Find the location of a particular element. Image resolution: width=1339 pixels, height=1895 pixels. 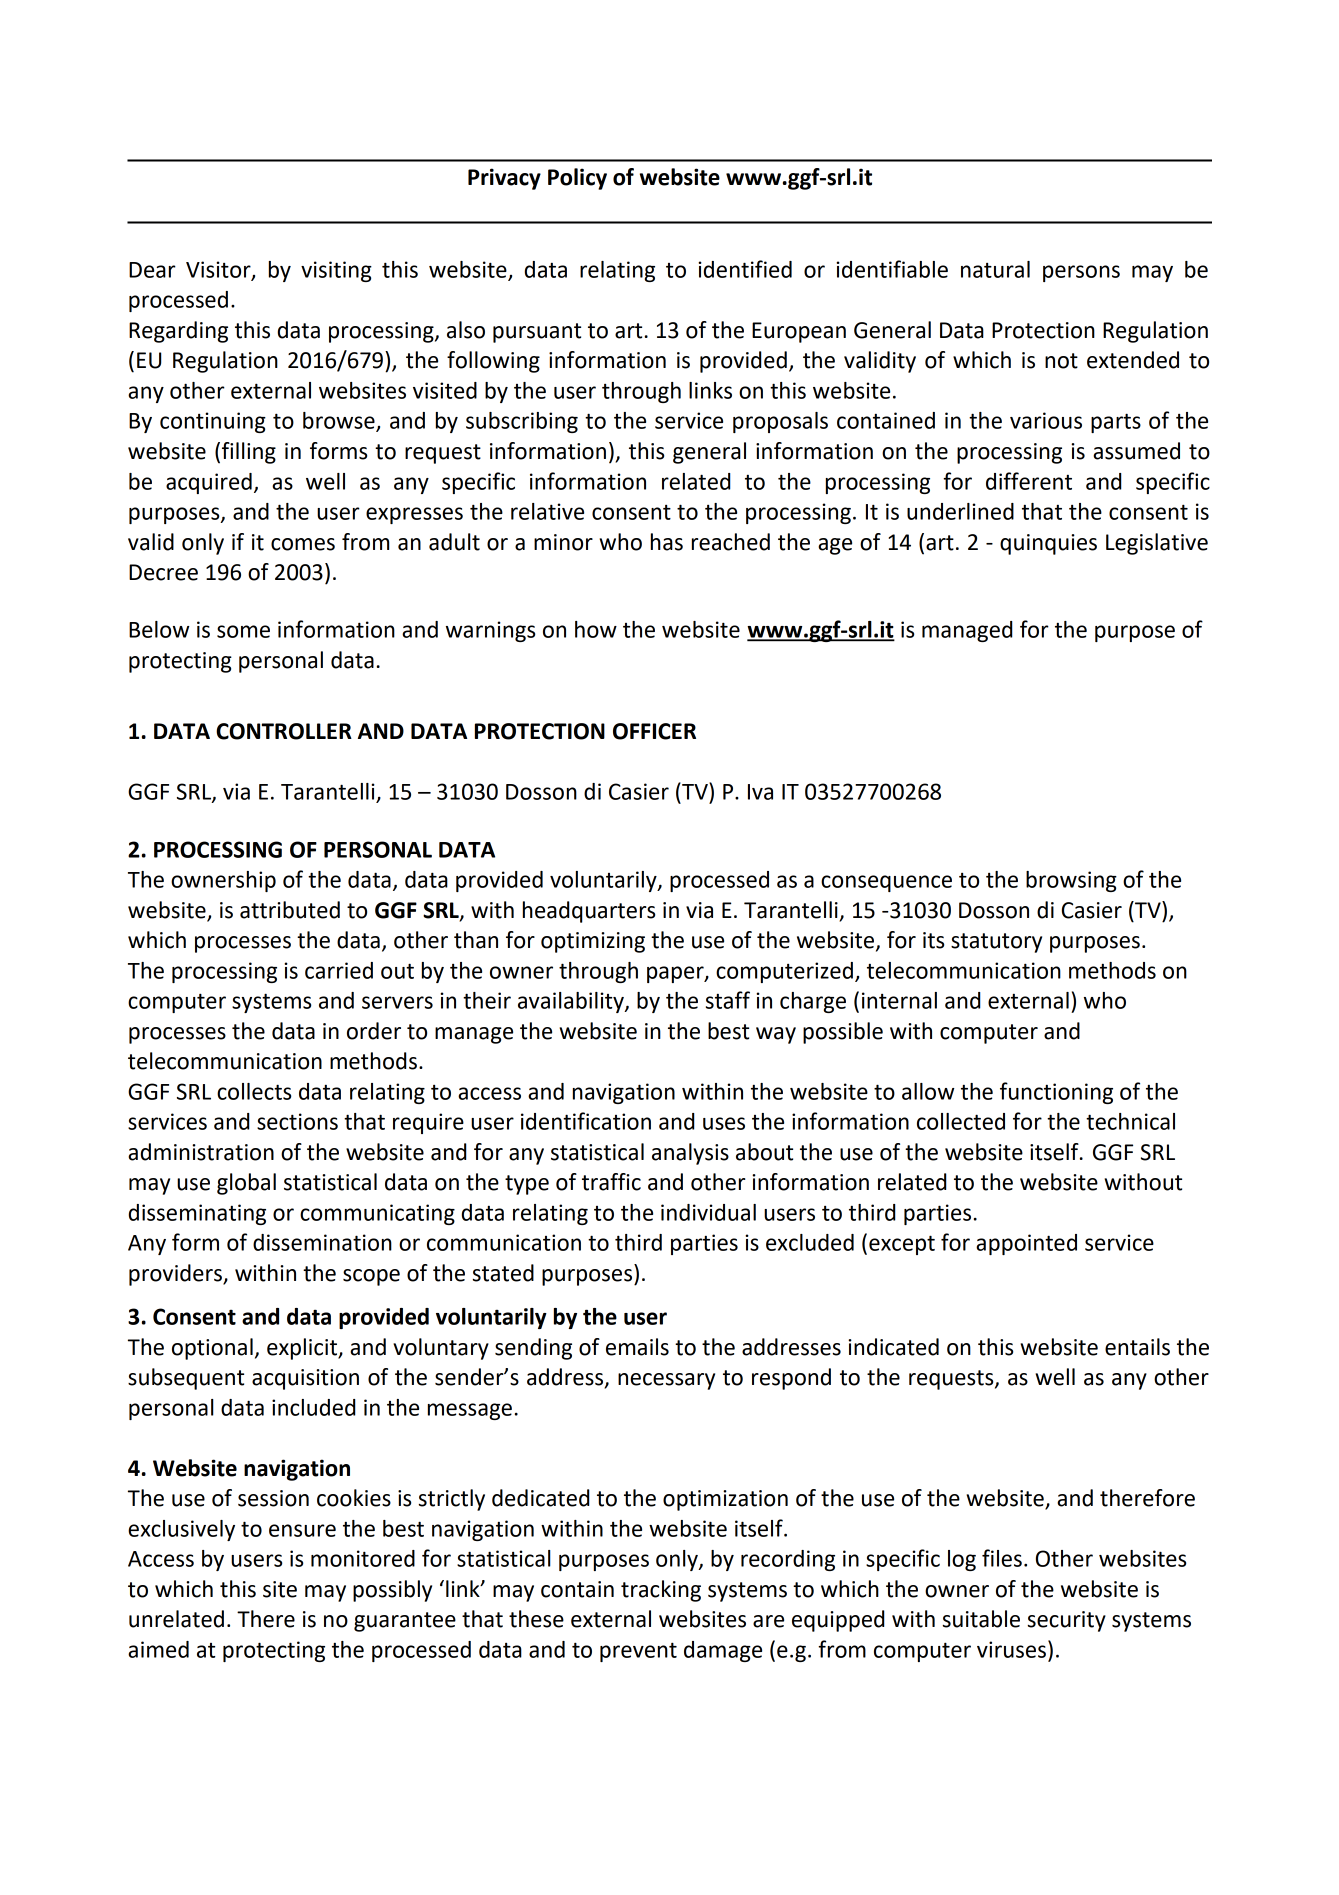

attributed is located at coordinates (290, 910).
